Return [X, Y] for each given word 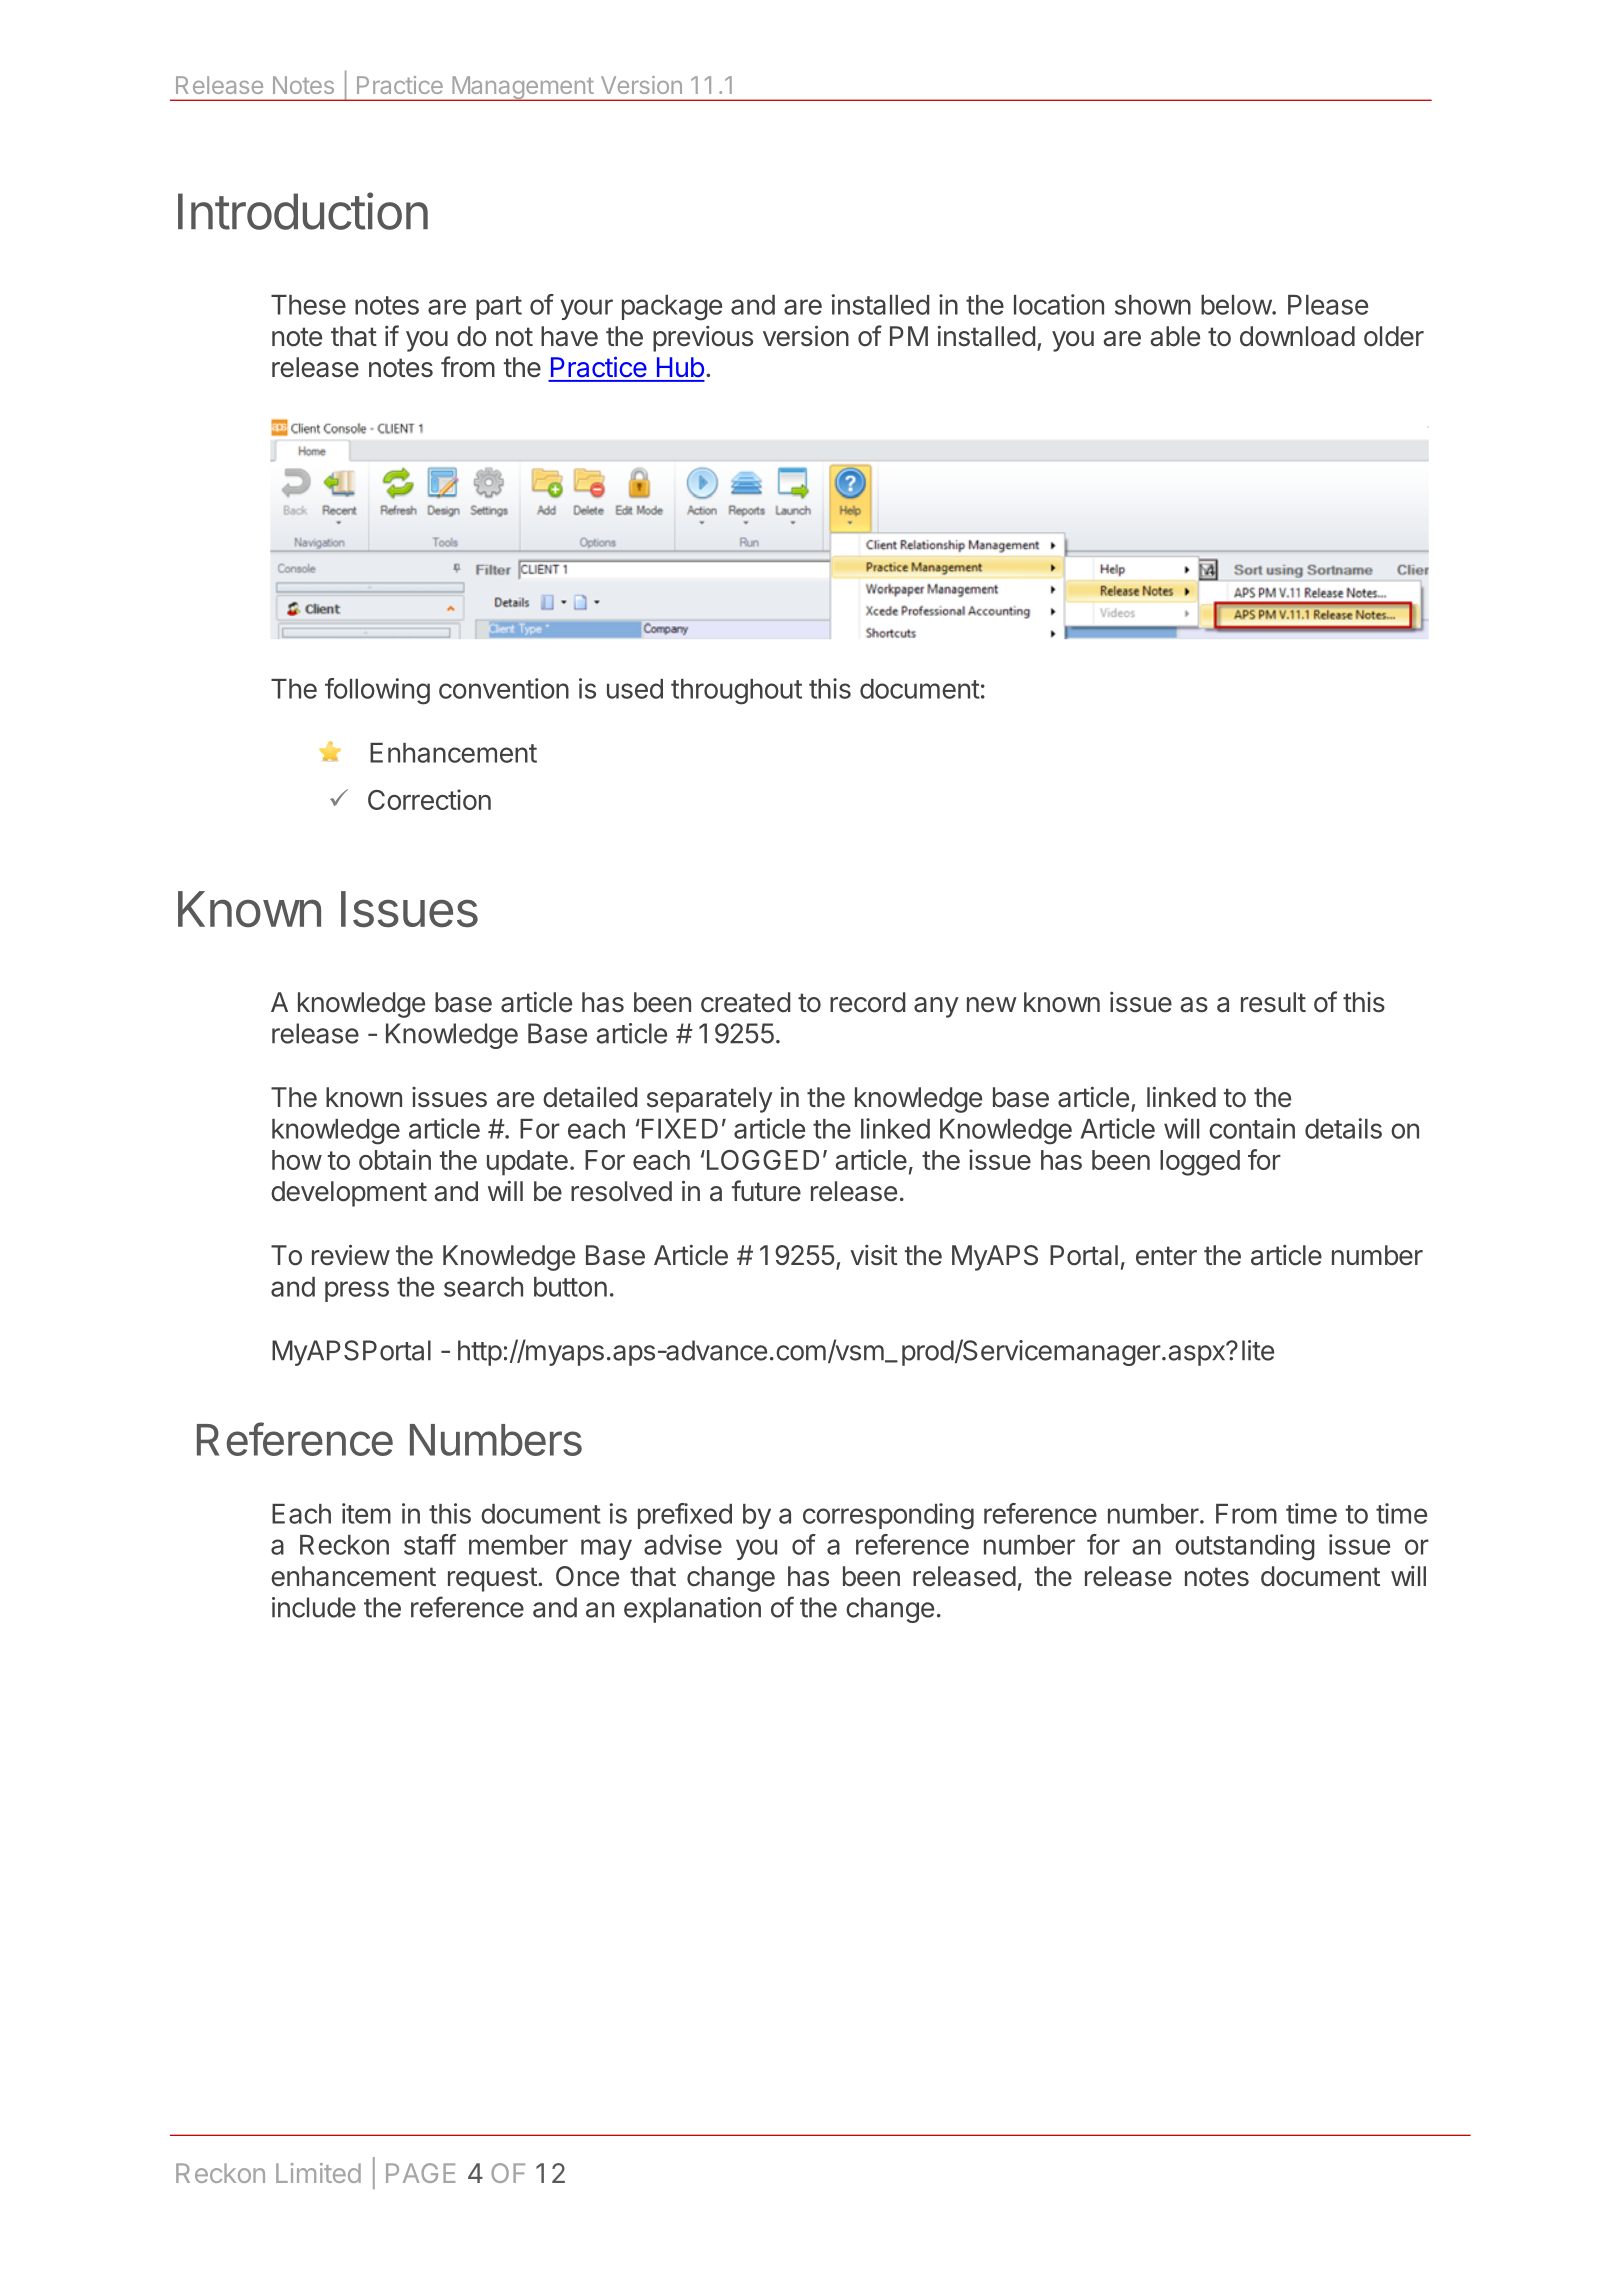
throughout [736, 692]
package [672, 308]
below [1237, 305]
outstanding [1245, 1547]
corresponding [888, 1516]
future [766, 1191]
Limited [318, 2173]
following [377, 691]
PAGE [420, 2173]
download [1297, 336]
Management [522, 88]
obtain [395, 1159]
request [492, 1579]
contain [1252, 1128]
